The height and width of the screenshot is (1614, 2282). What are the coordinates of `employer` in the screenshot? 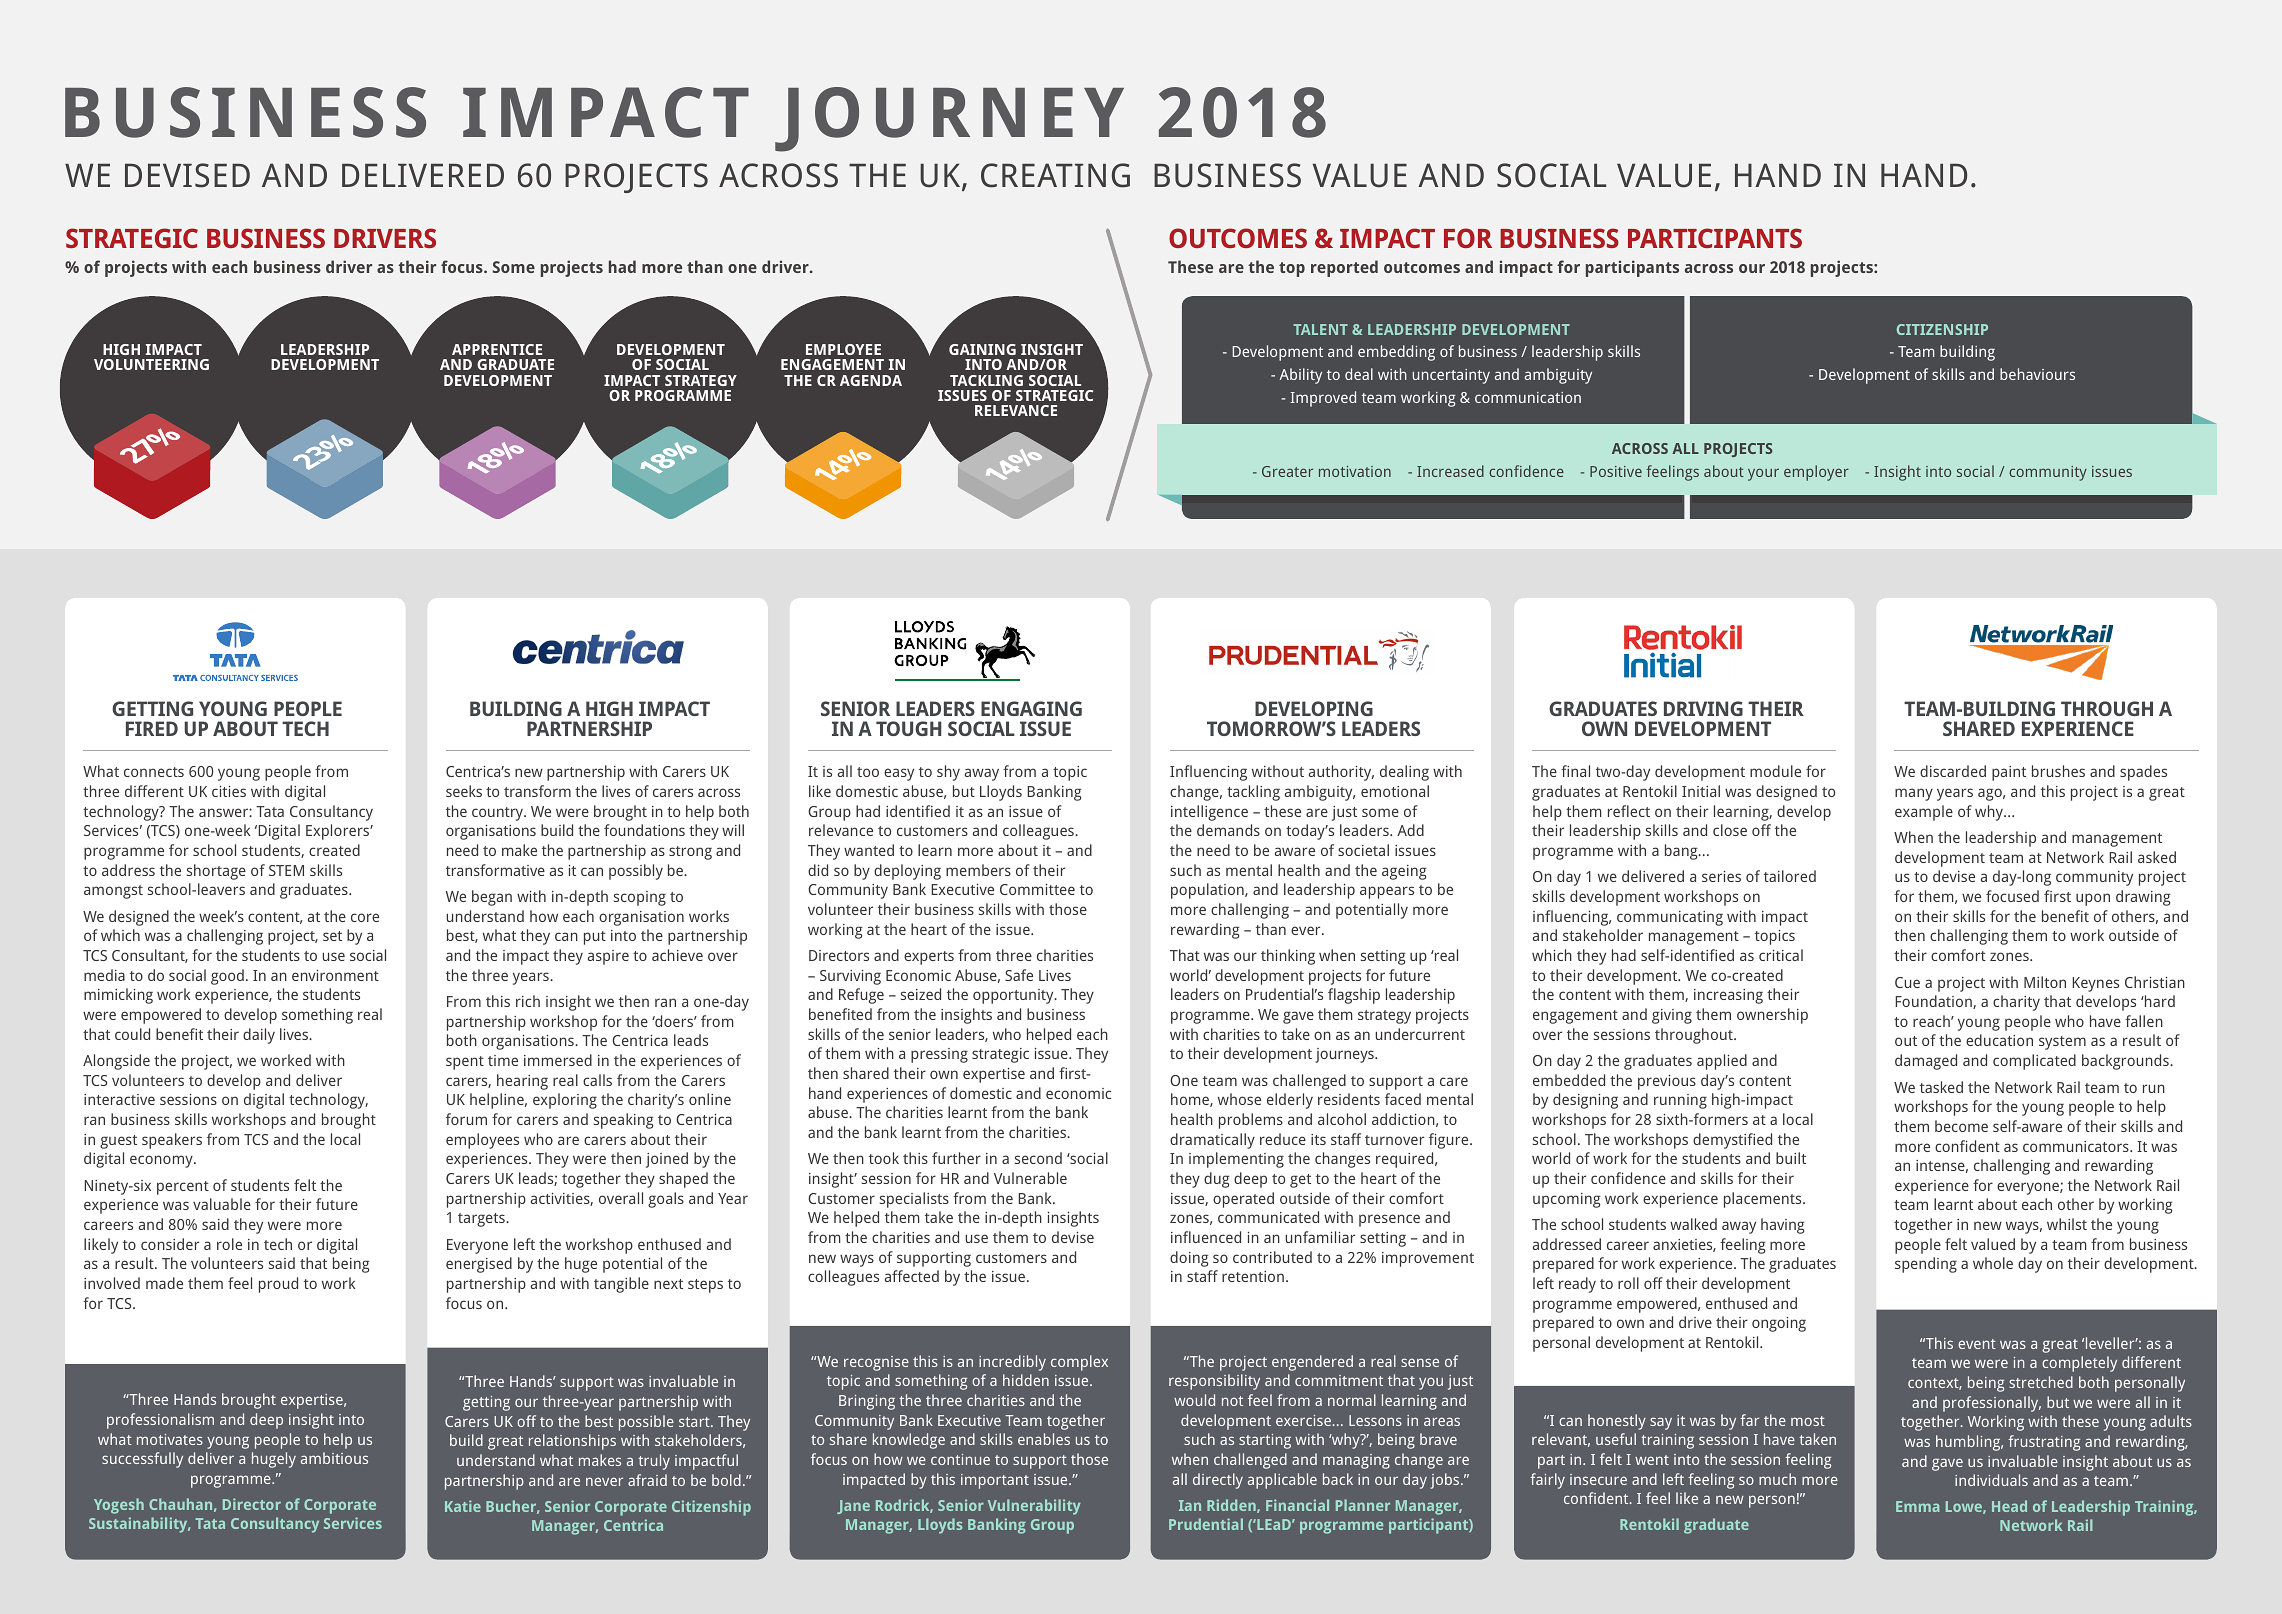 It's located at (1816, 473).
